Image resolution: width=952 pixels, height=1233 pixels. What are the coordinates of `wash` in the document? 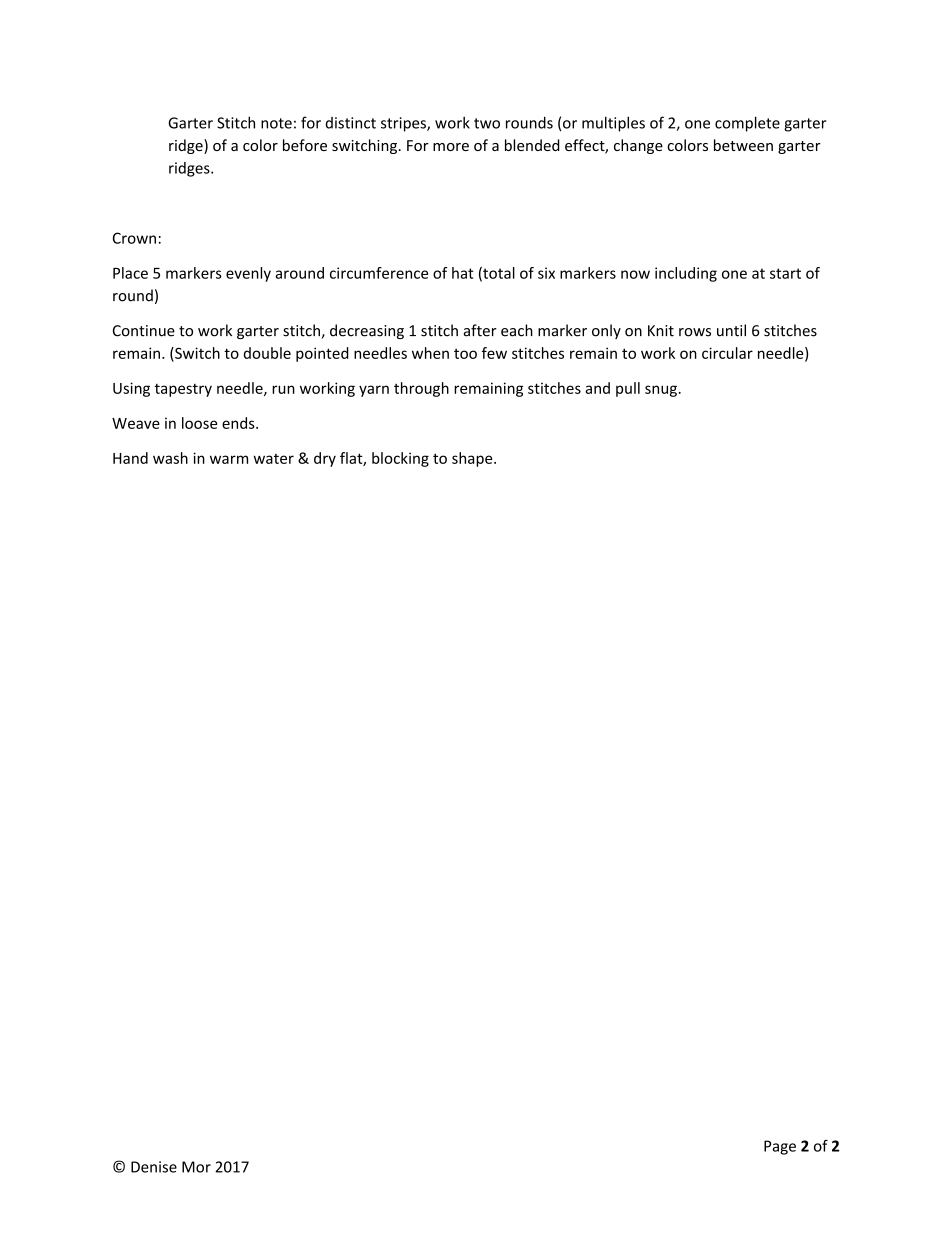 It's located at (170, 458).
